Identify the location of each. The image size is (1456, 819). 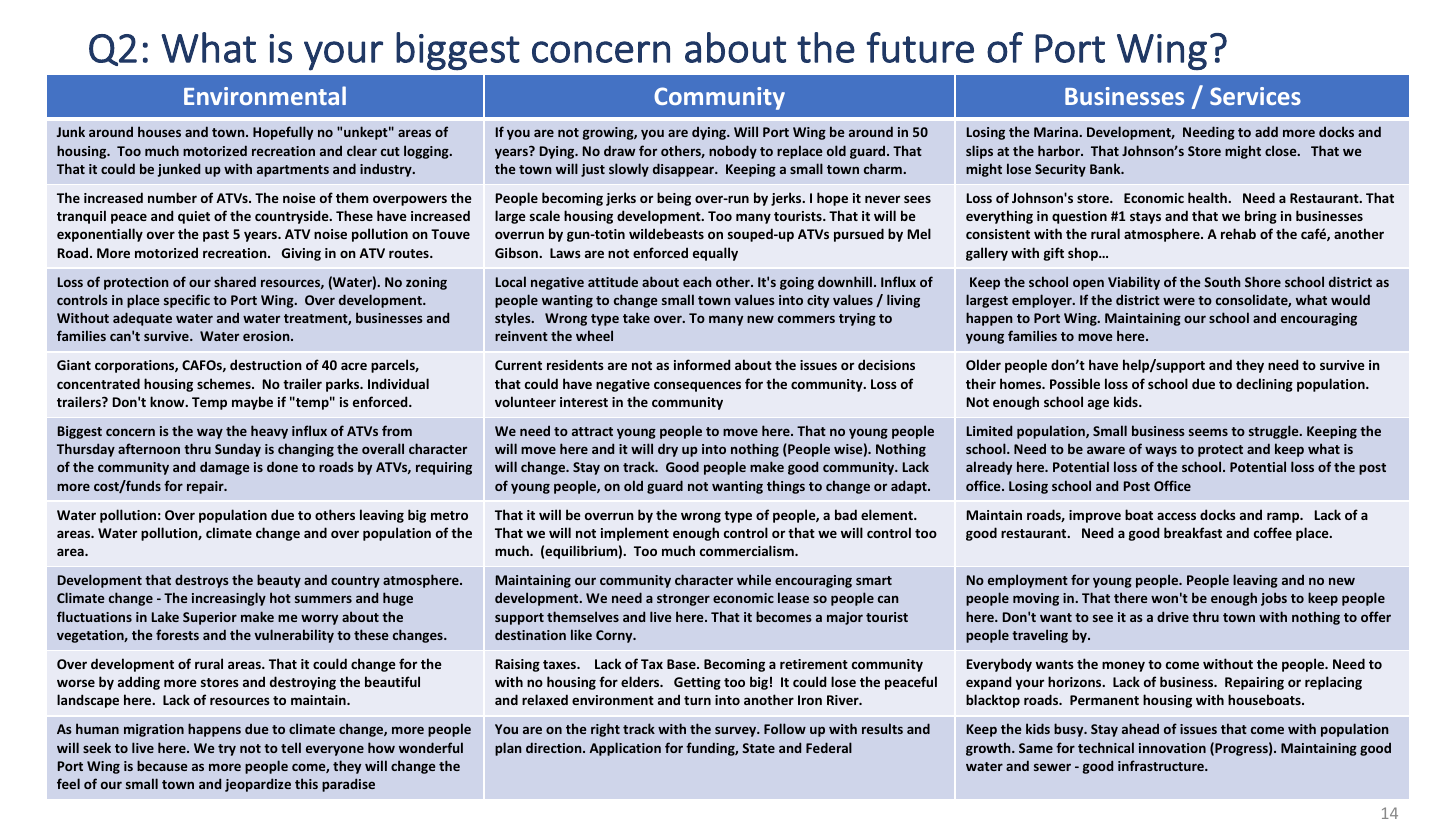
(697, 281).
